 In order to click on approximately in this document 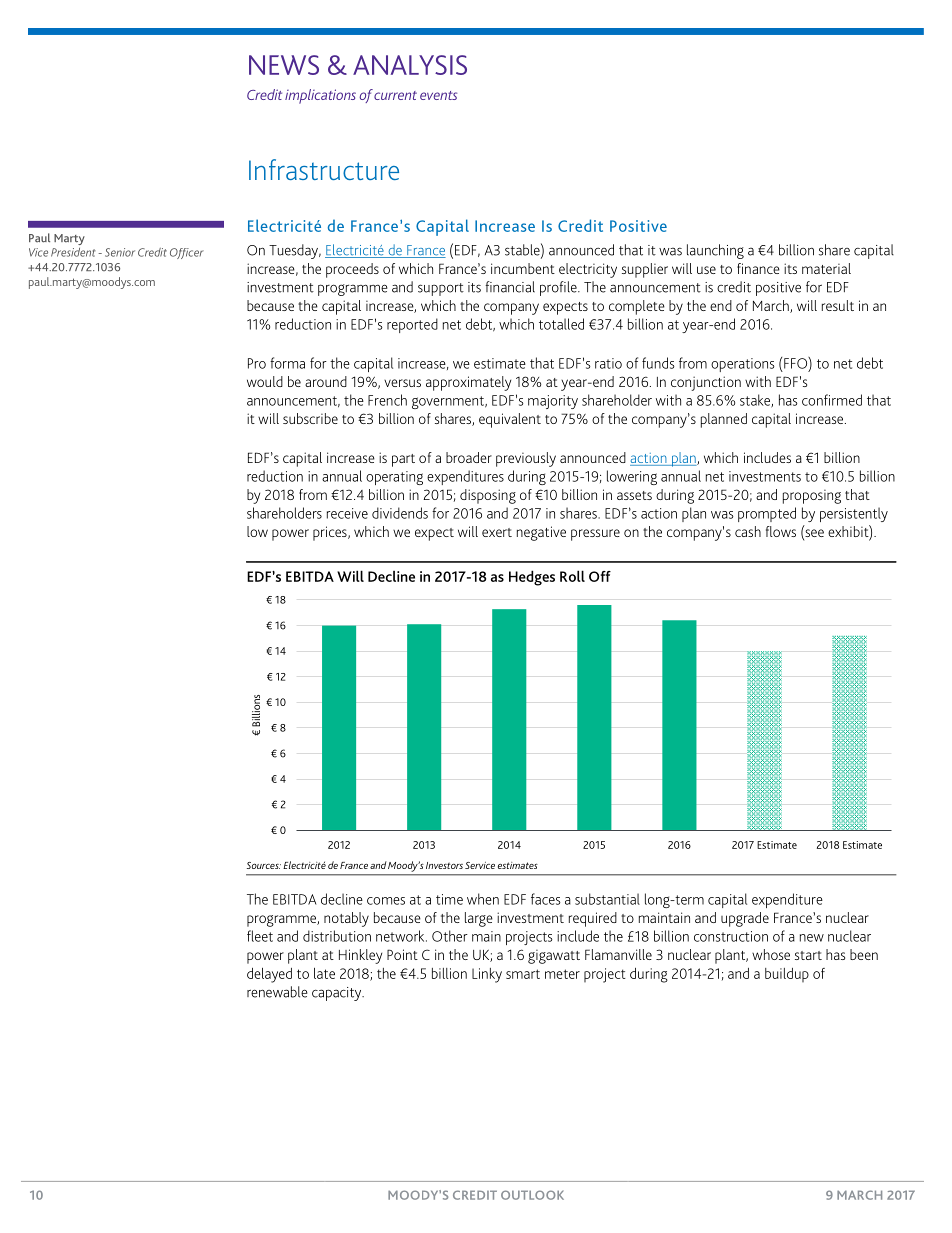, I will do `click(468, 383)`.
